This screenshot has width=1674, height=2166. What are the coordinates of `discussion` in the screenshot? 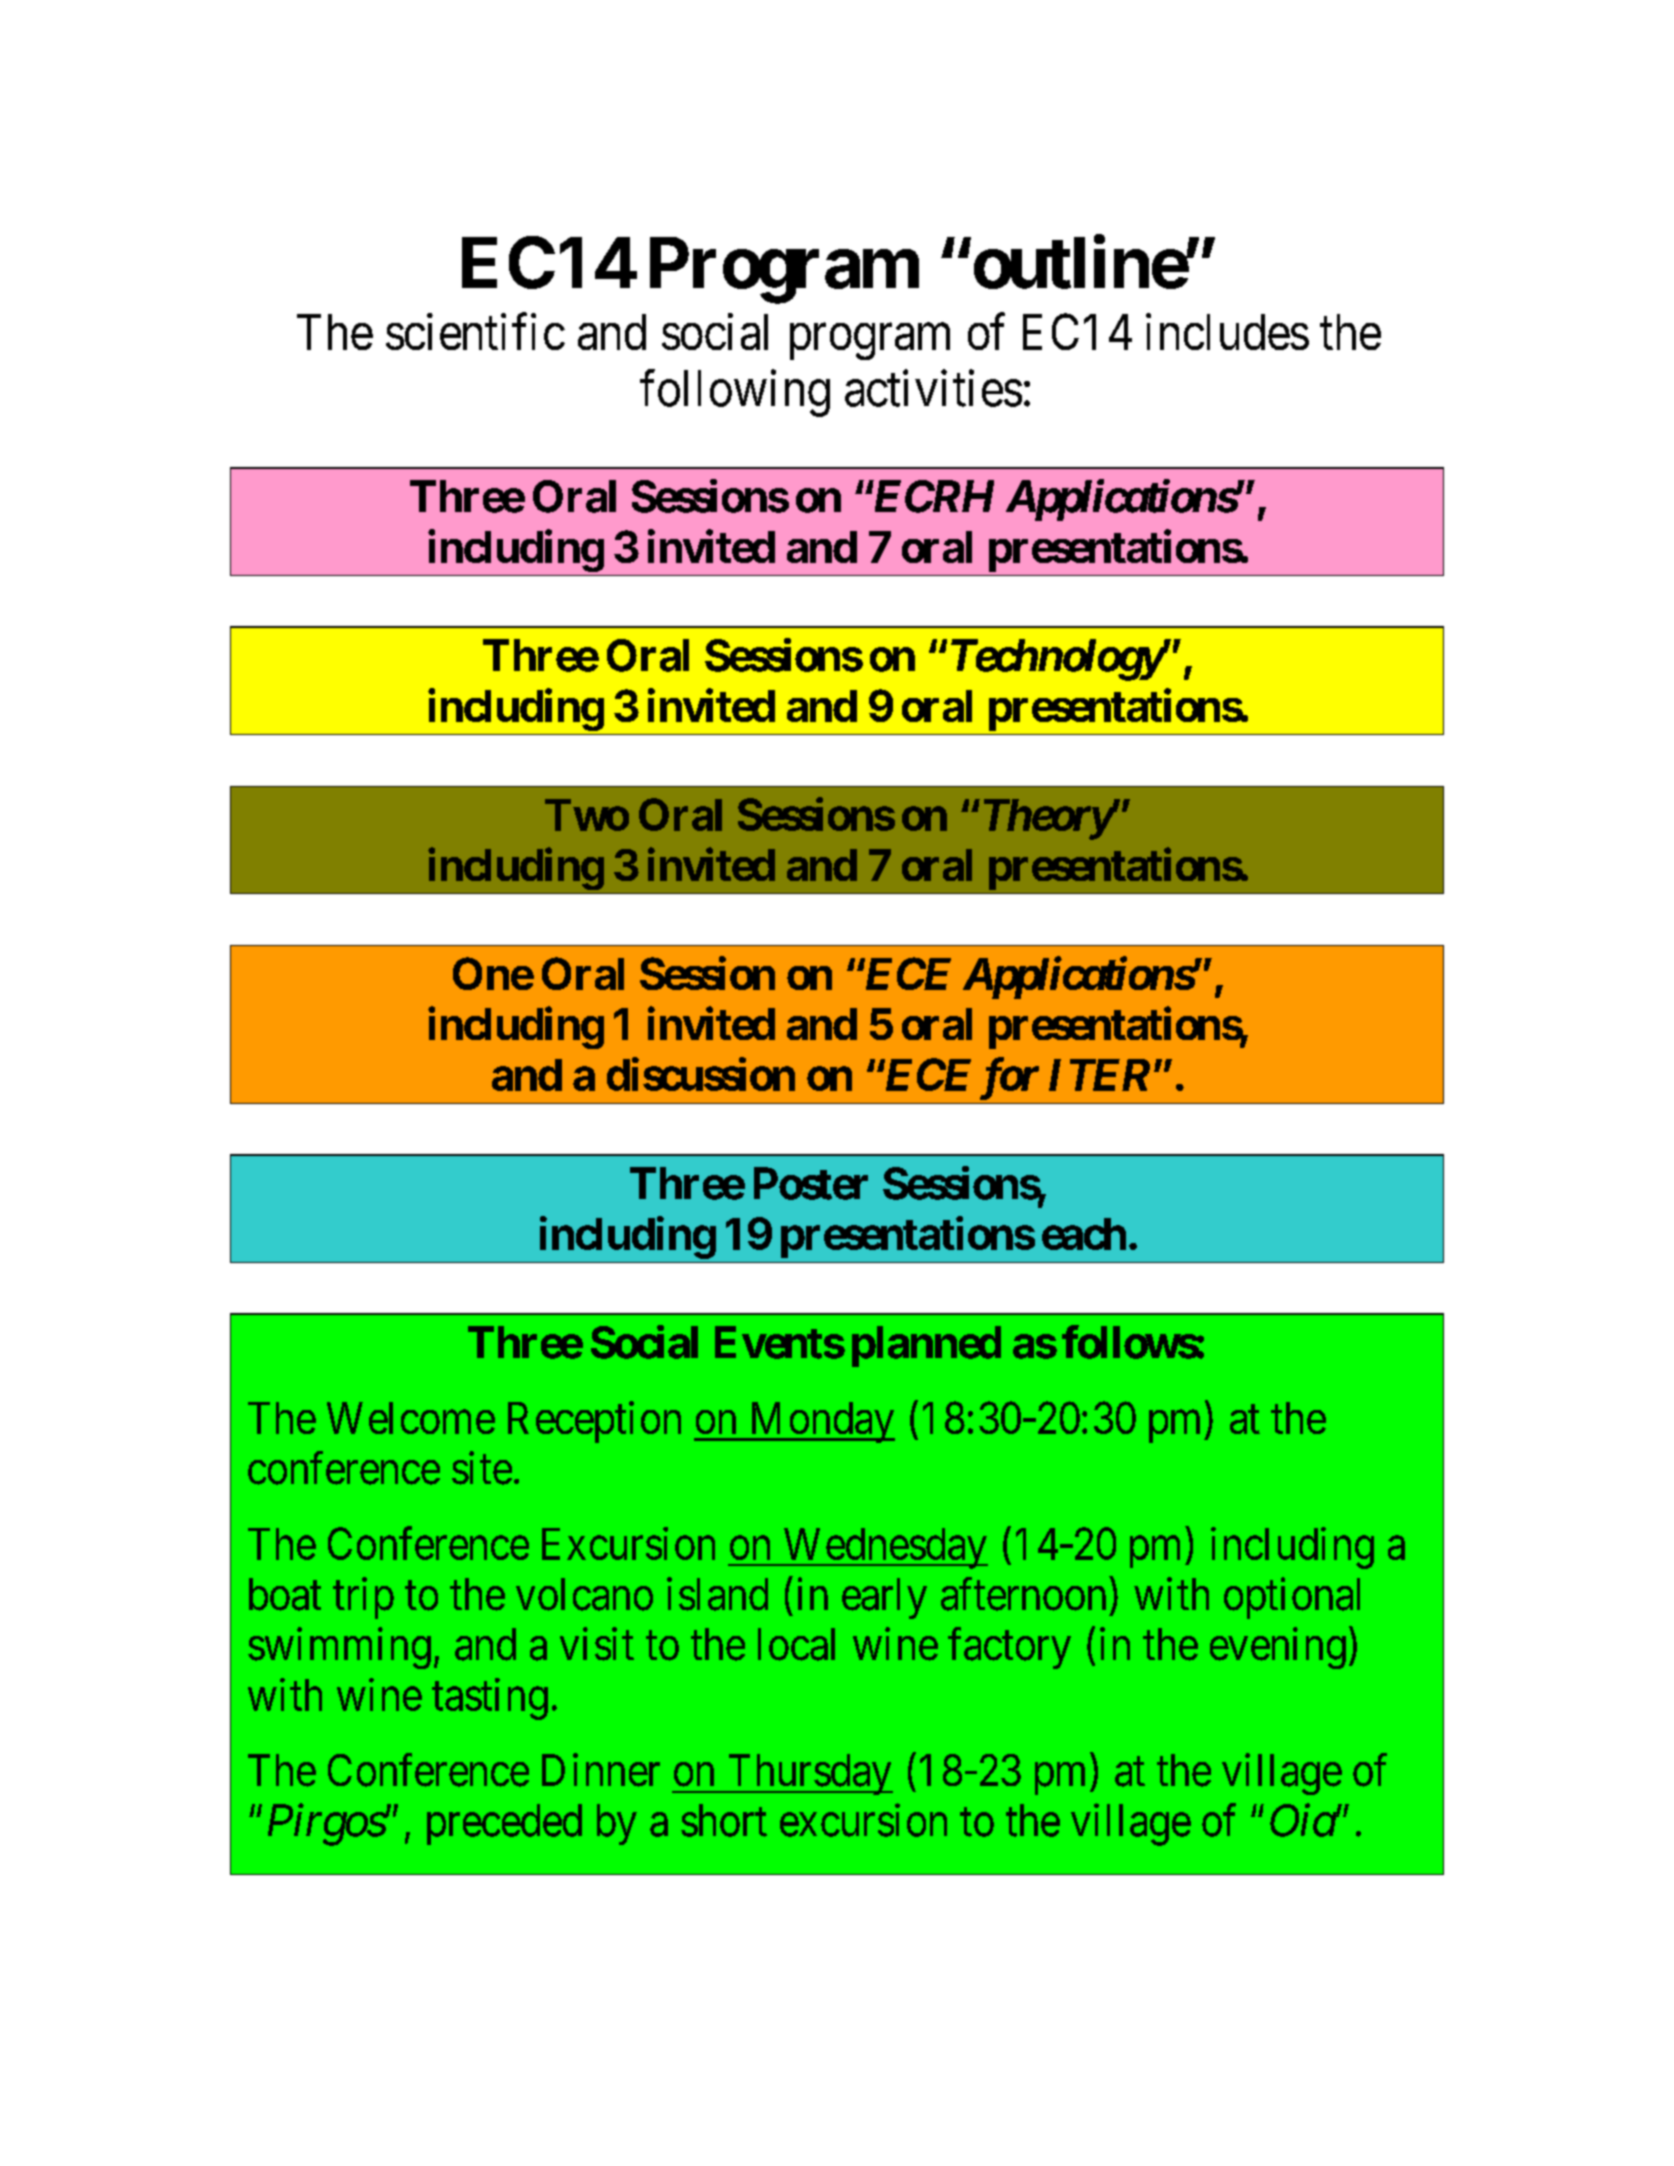 It's located at (701, 1074).
